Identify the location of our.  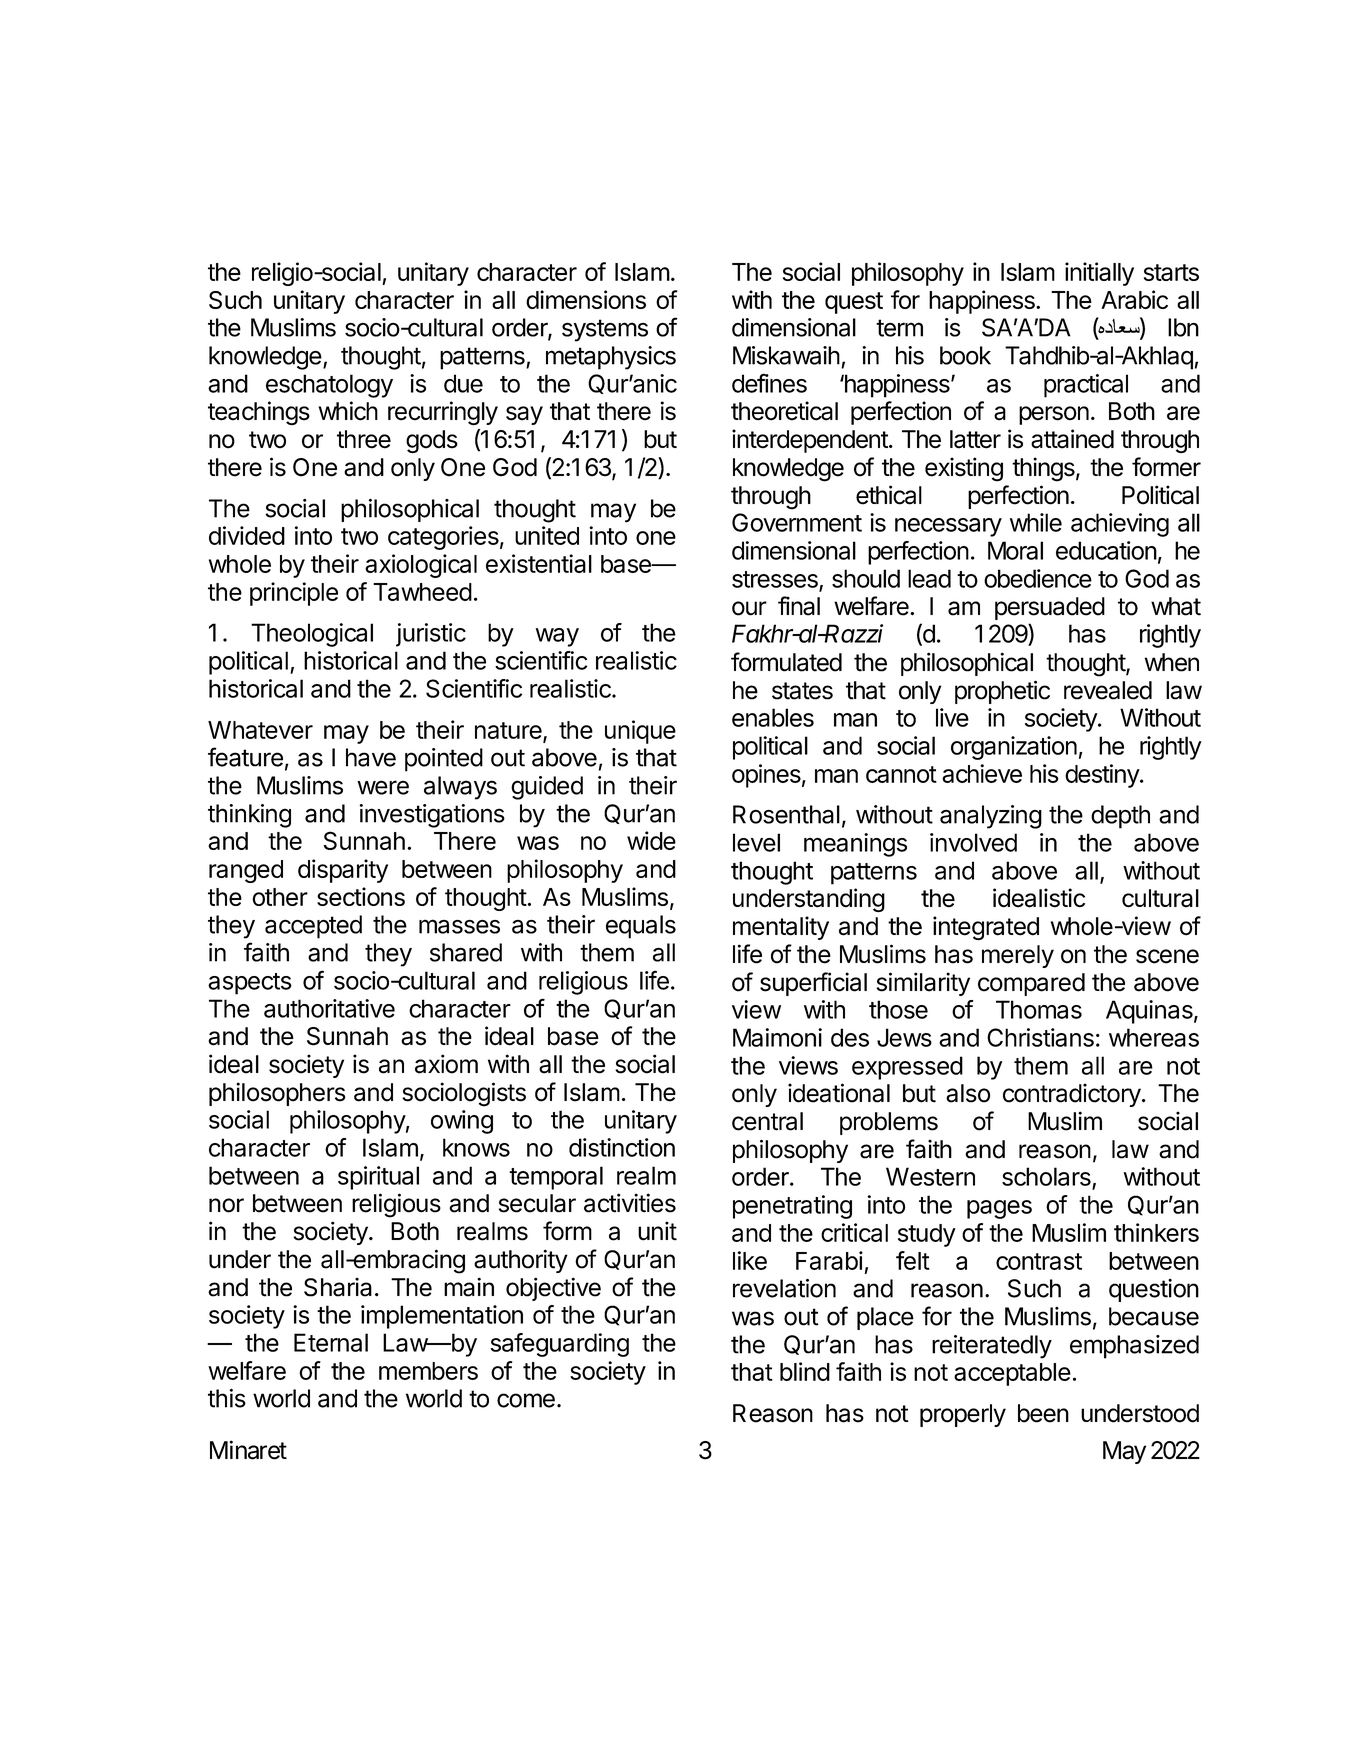
(749, 608).
